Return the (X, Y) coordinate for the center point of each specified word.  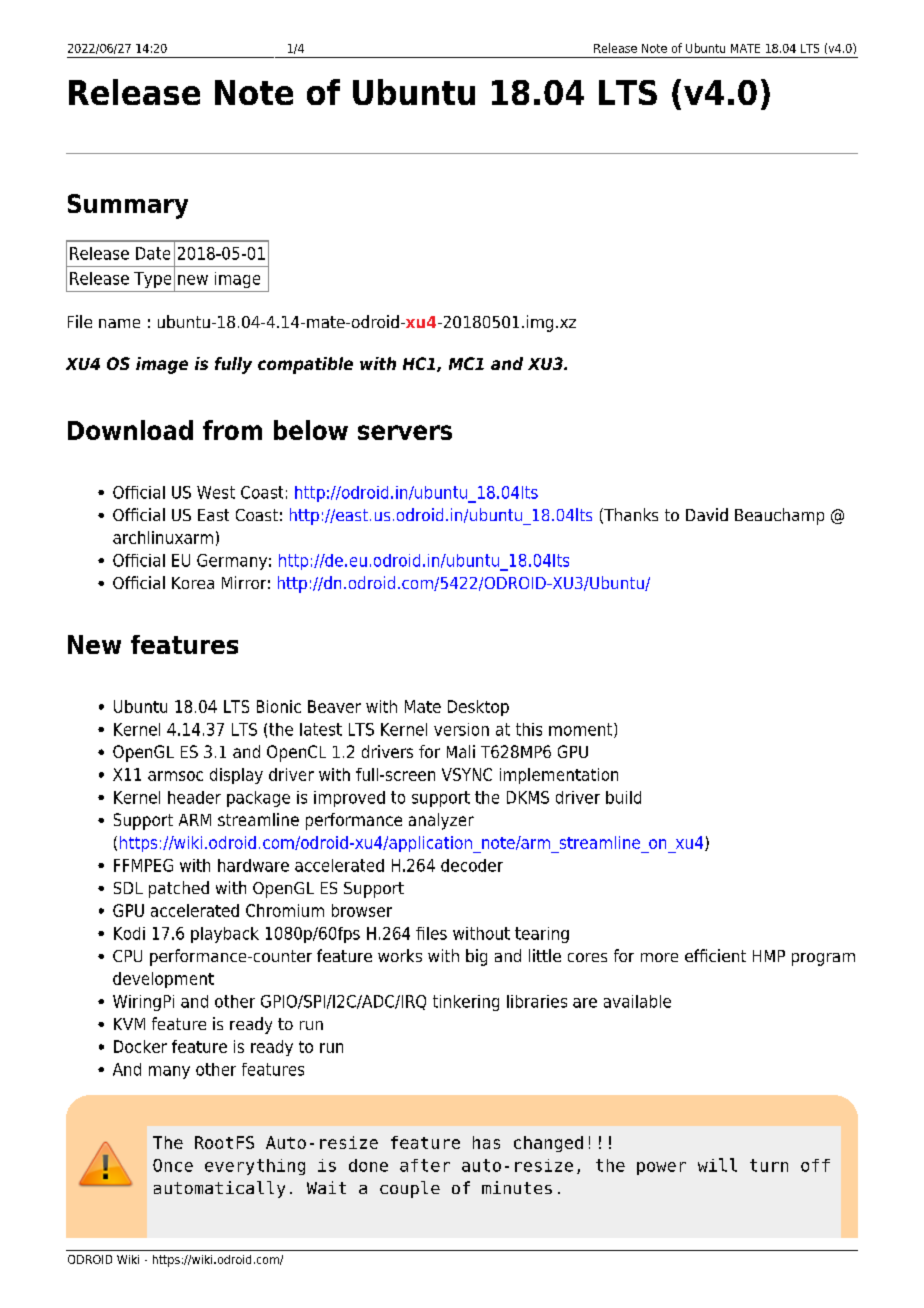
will (717, 1165)
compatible (305, 365)
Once (173, 1165)
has (486, 1142)
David (707, 514)
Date (153, 253)
